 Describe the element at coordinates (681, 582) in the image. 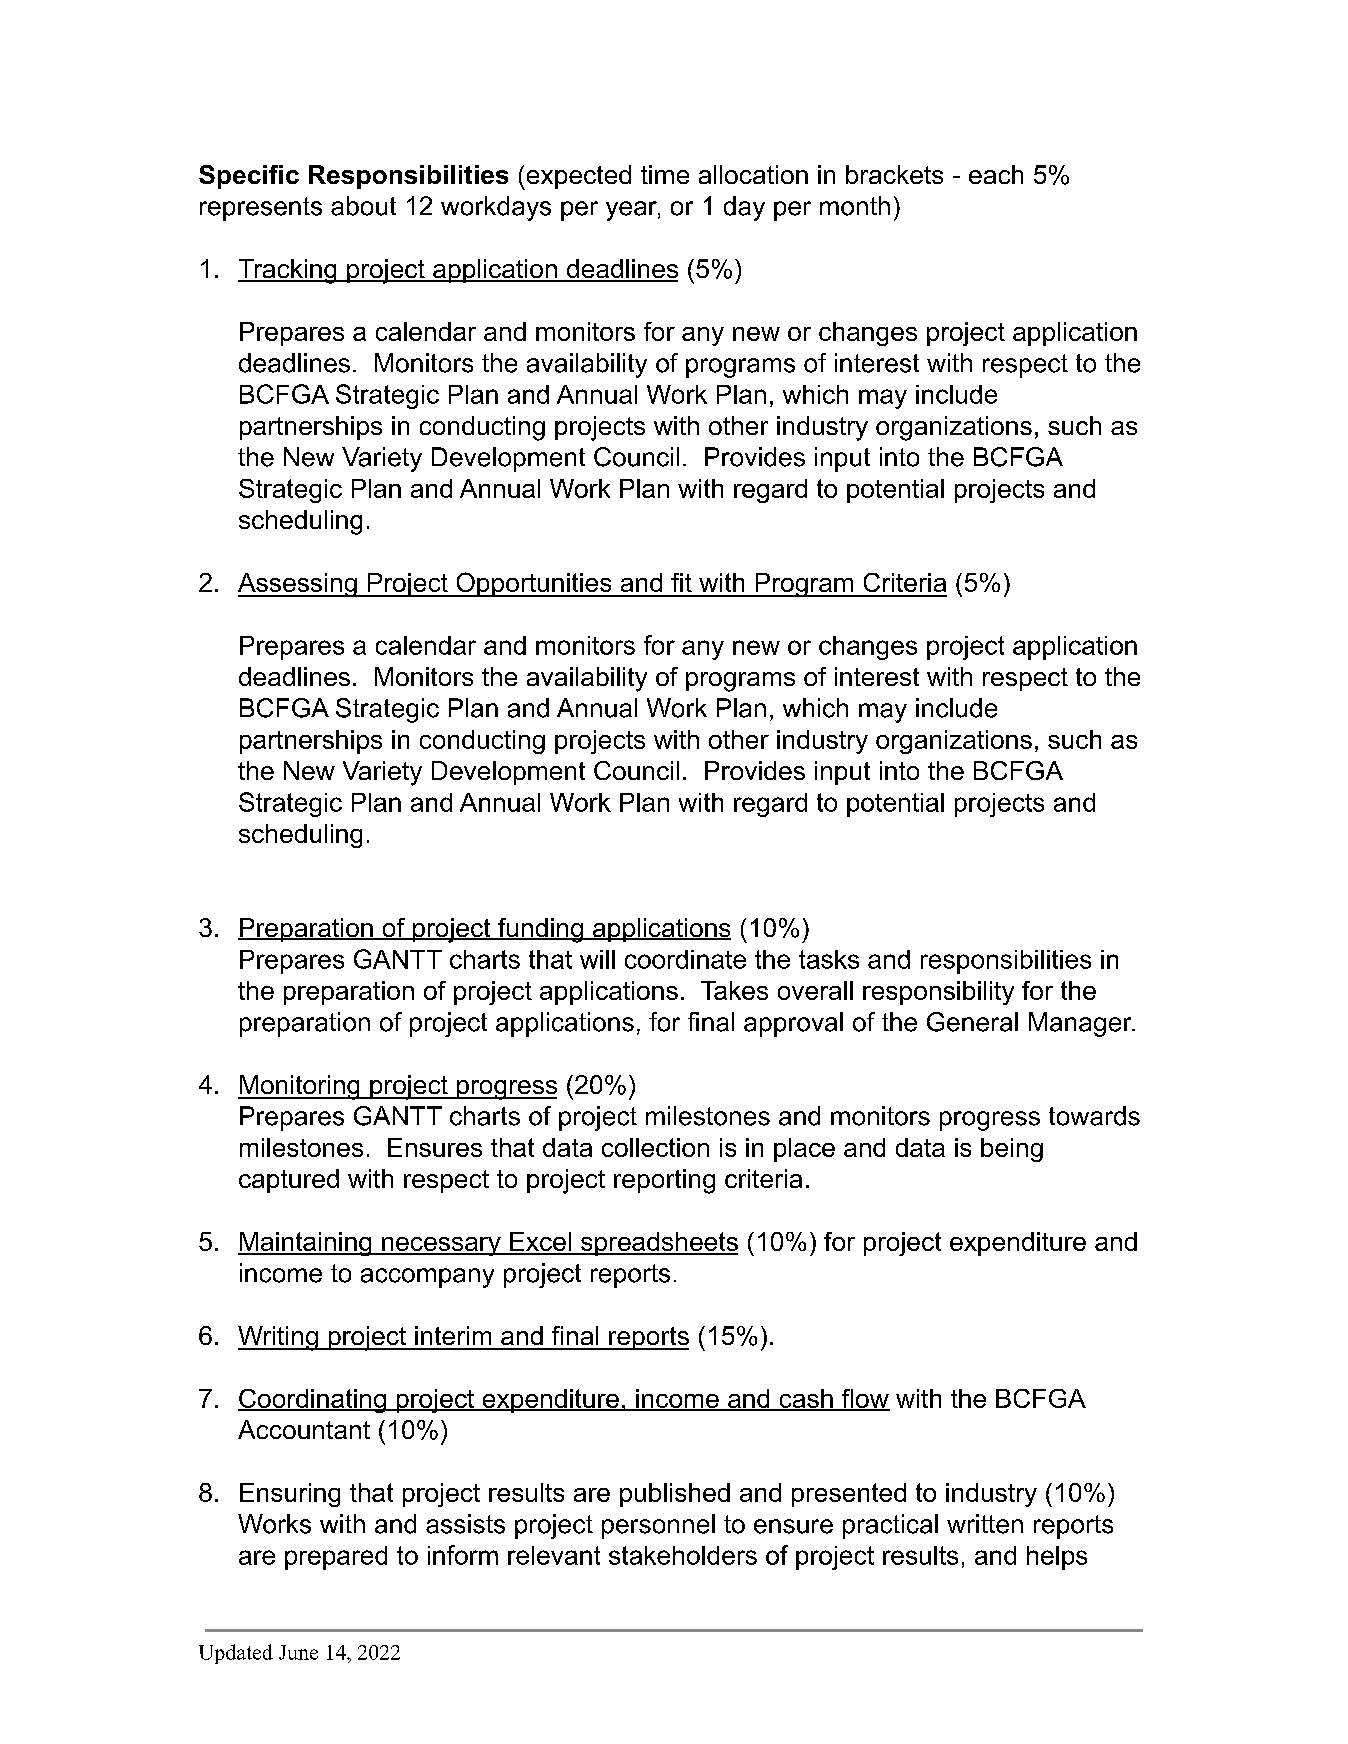

I see `fit` at that location.
